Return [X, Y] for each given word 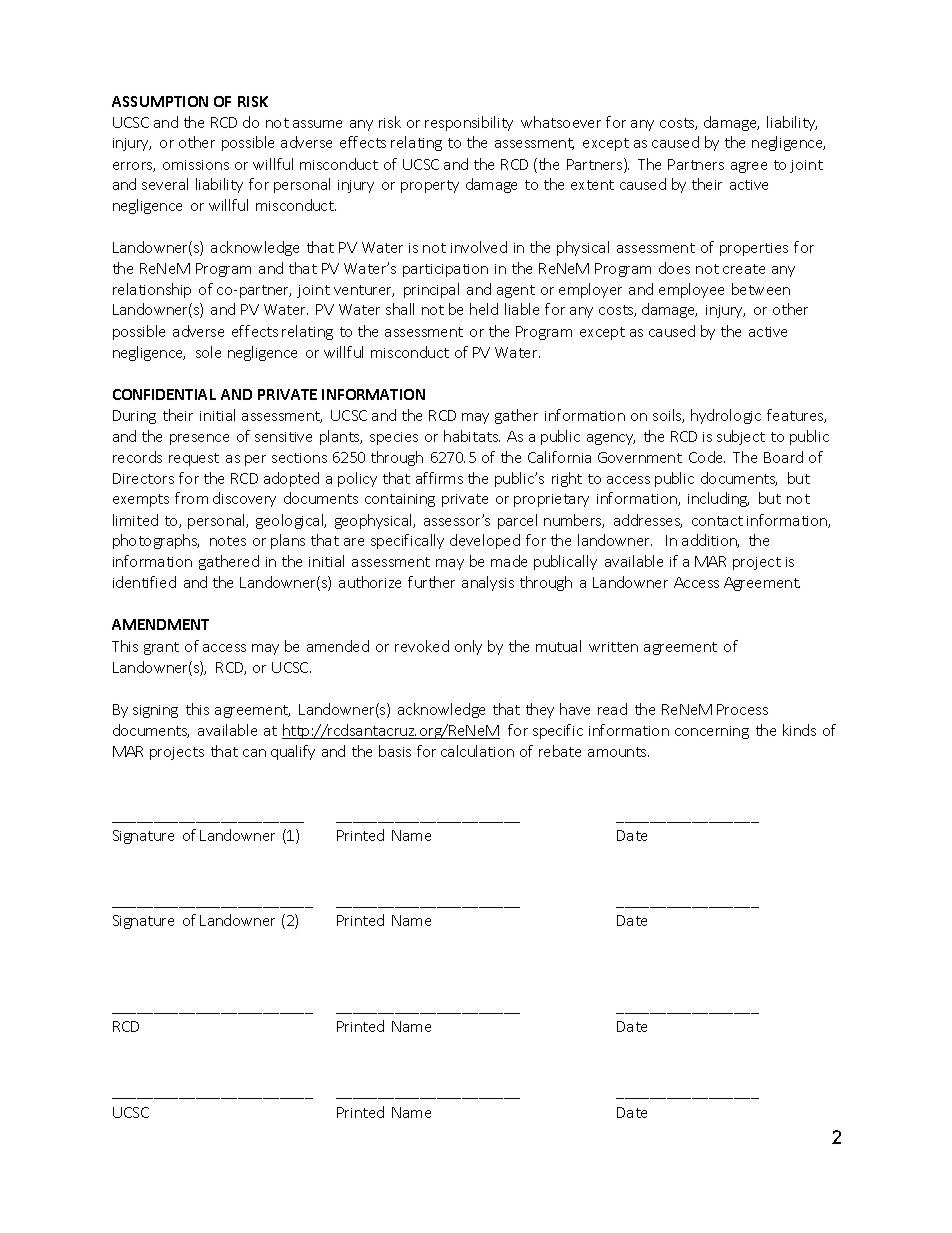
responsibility [469, 123]
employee [691, 290]
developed [485, 541]
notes [228, 541]
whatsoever [561, 122]
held [484, 309]
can [254, 753]
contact [717, 521]
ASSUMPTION [160, 101]
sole [208, 352]
